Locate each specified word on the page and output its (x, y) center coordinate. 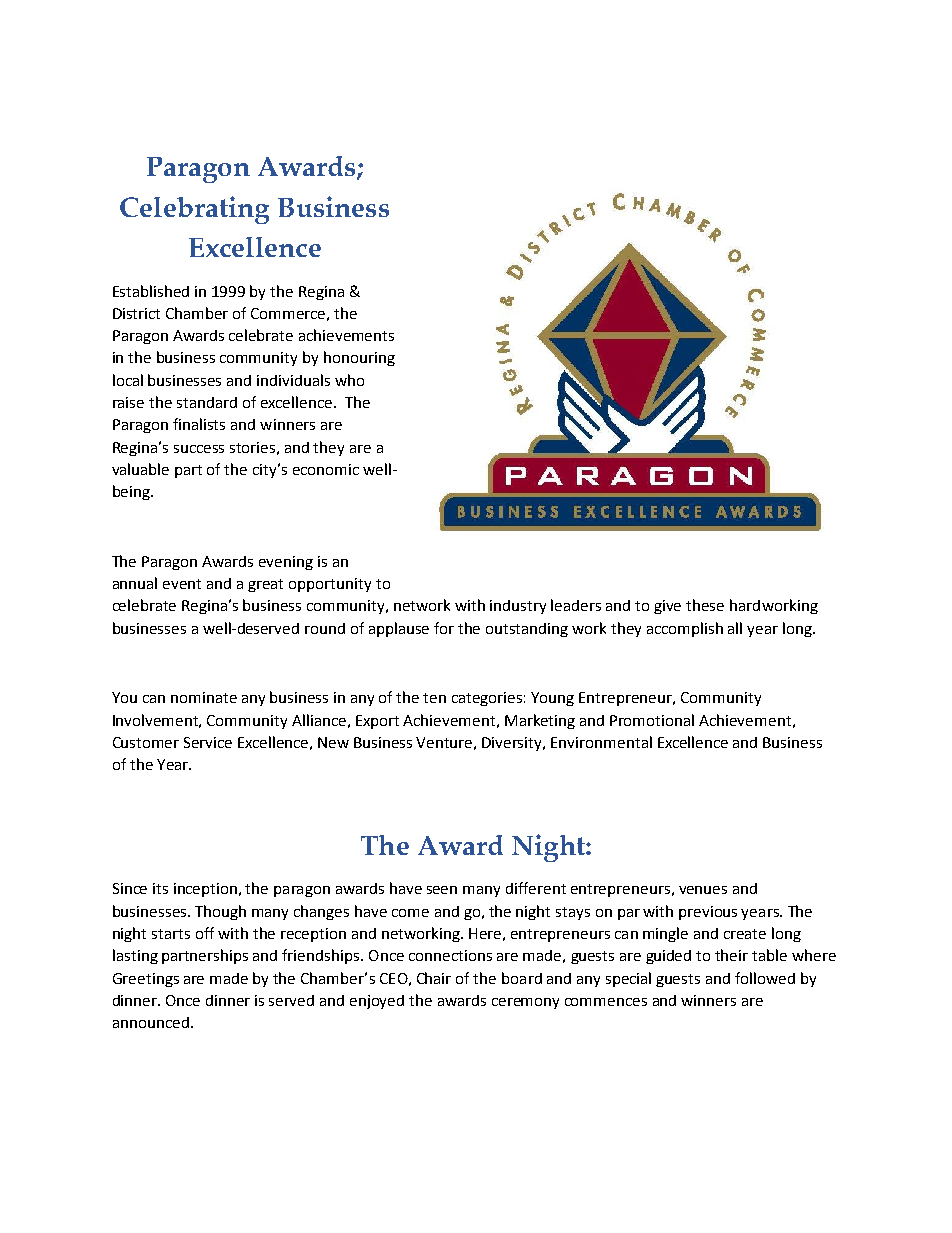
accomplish (685, 629)
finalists (199, 424)
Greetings (146, 980)
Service (208, 742)
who (349, 380)
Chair (434, 978)
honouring (359, 358)
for (444, 628)
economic (326, 469)
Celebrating (194, 210)
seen (442, 890)
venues (703, 890)
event (182, 584)
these (705, 605)
